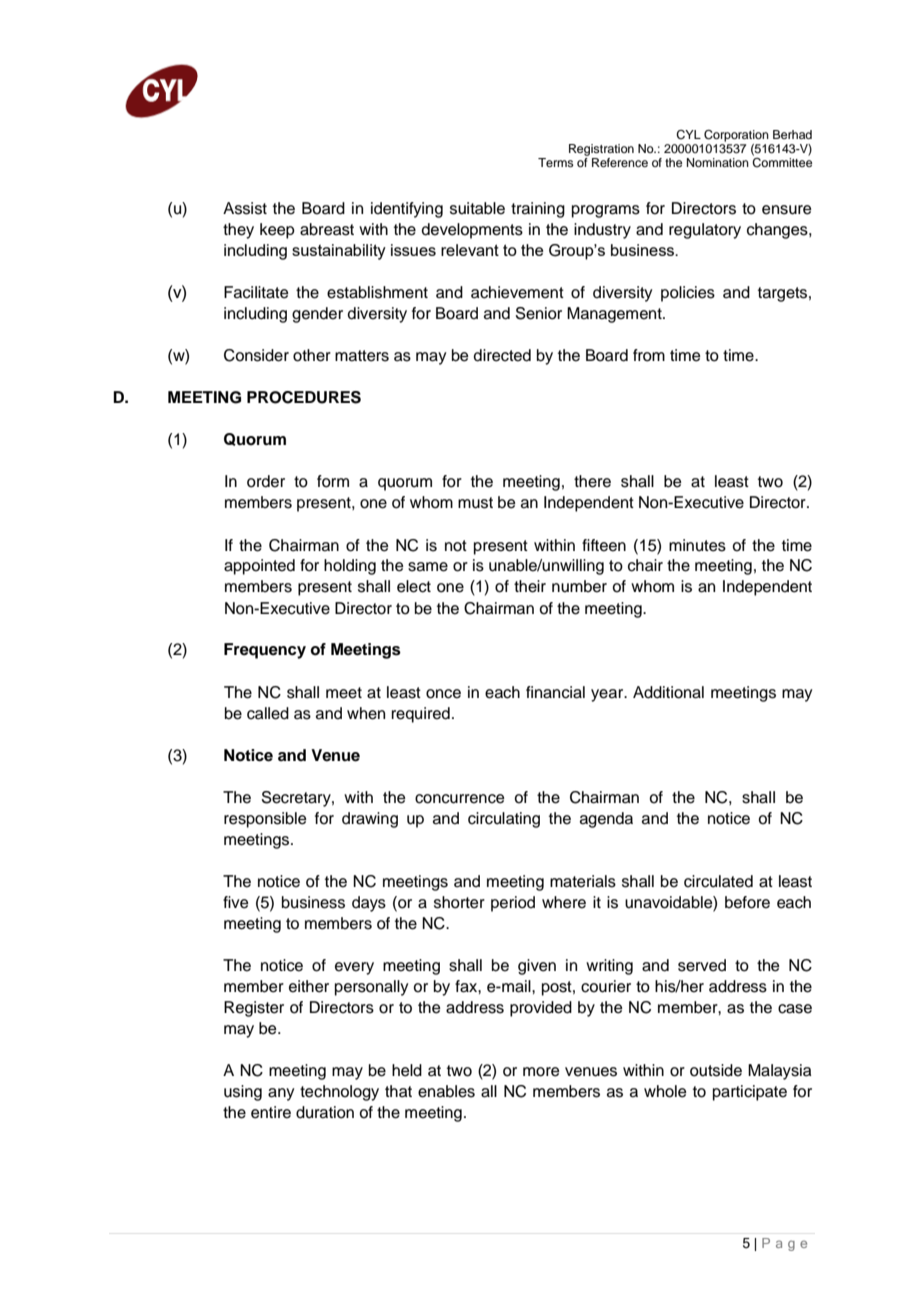 The image size is (924, 1307). What do you see at coordinates (716, 1070) in the image?
I see `outside` at bounding box center [716, 1070].
